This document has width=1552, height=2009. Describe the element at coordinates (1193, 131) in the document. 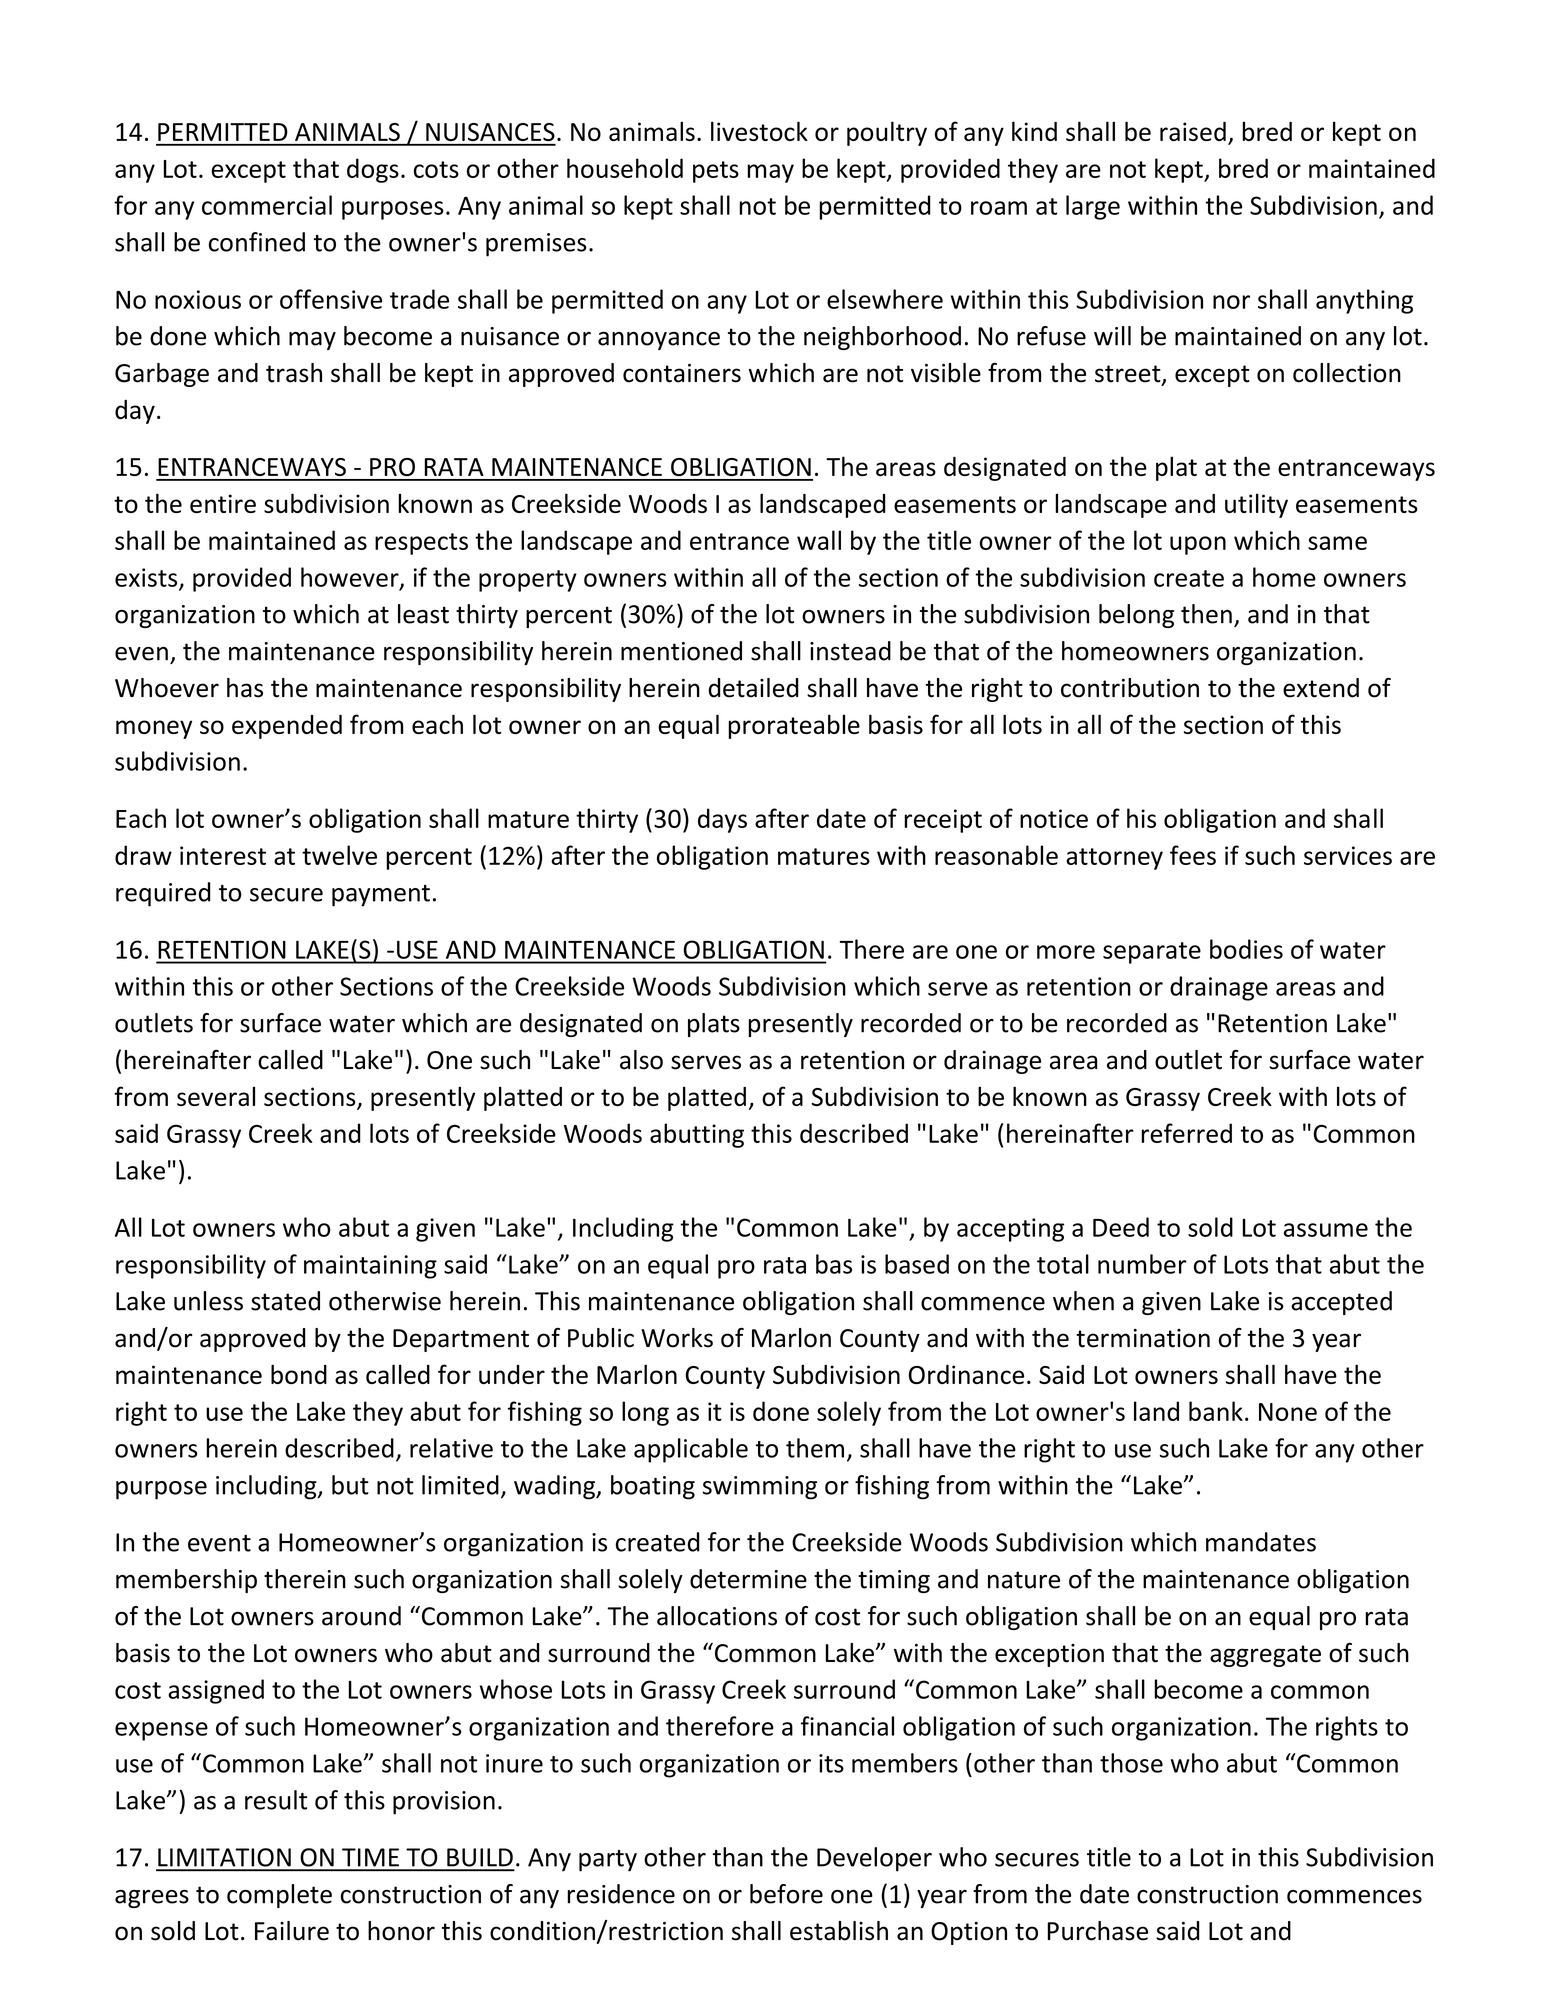

I see `raised` at that location.
